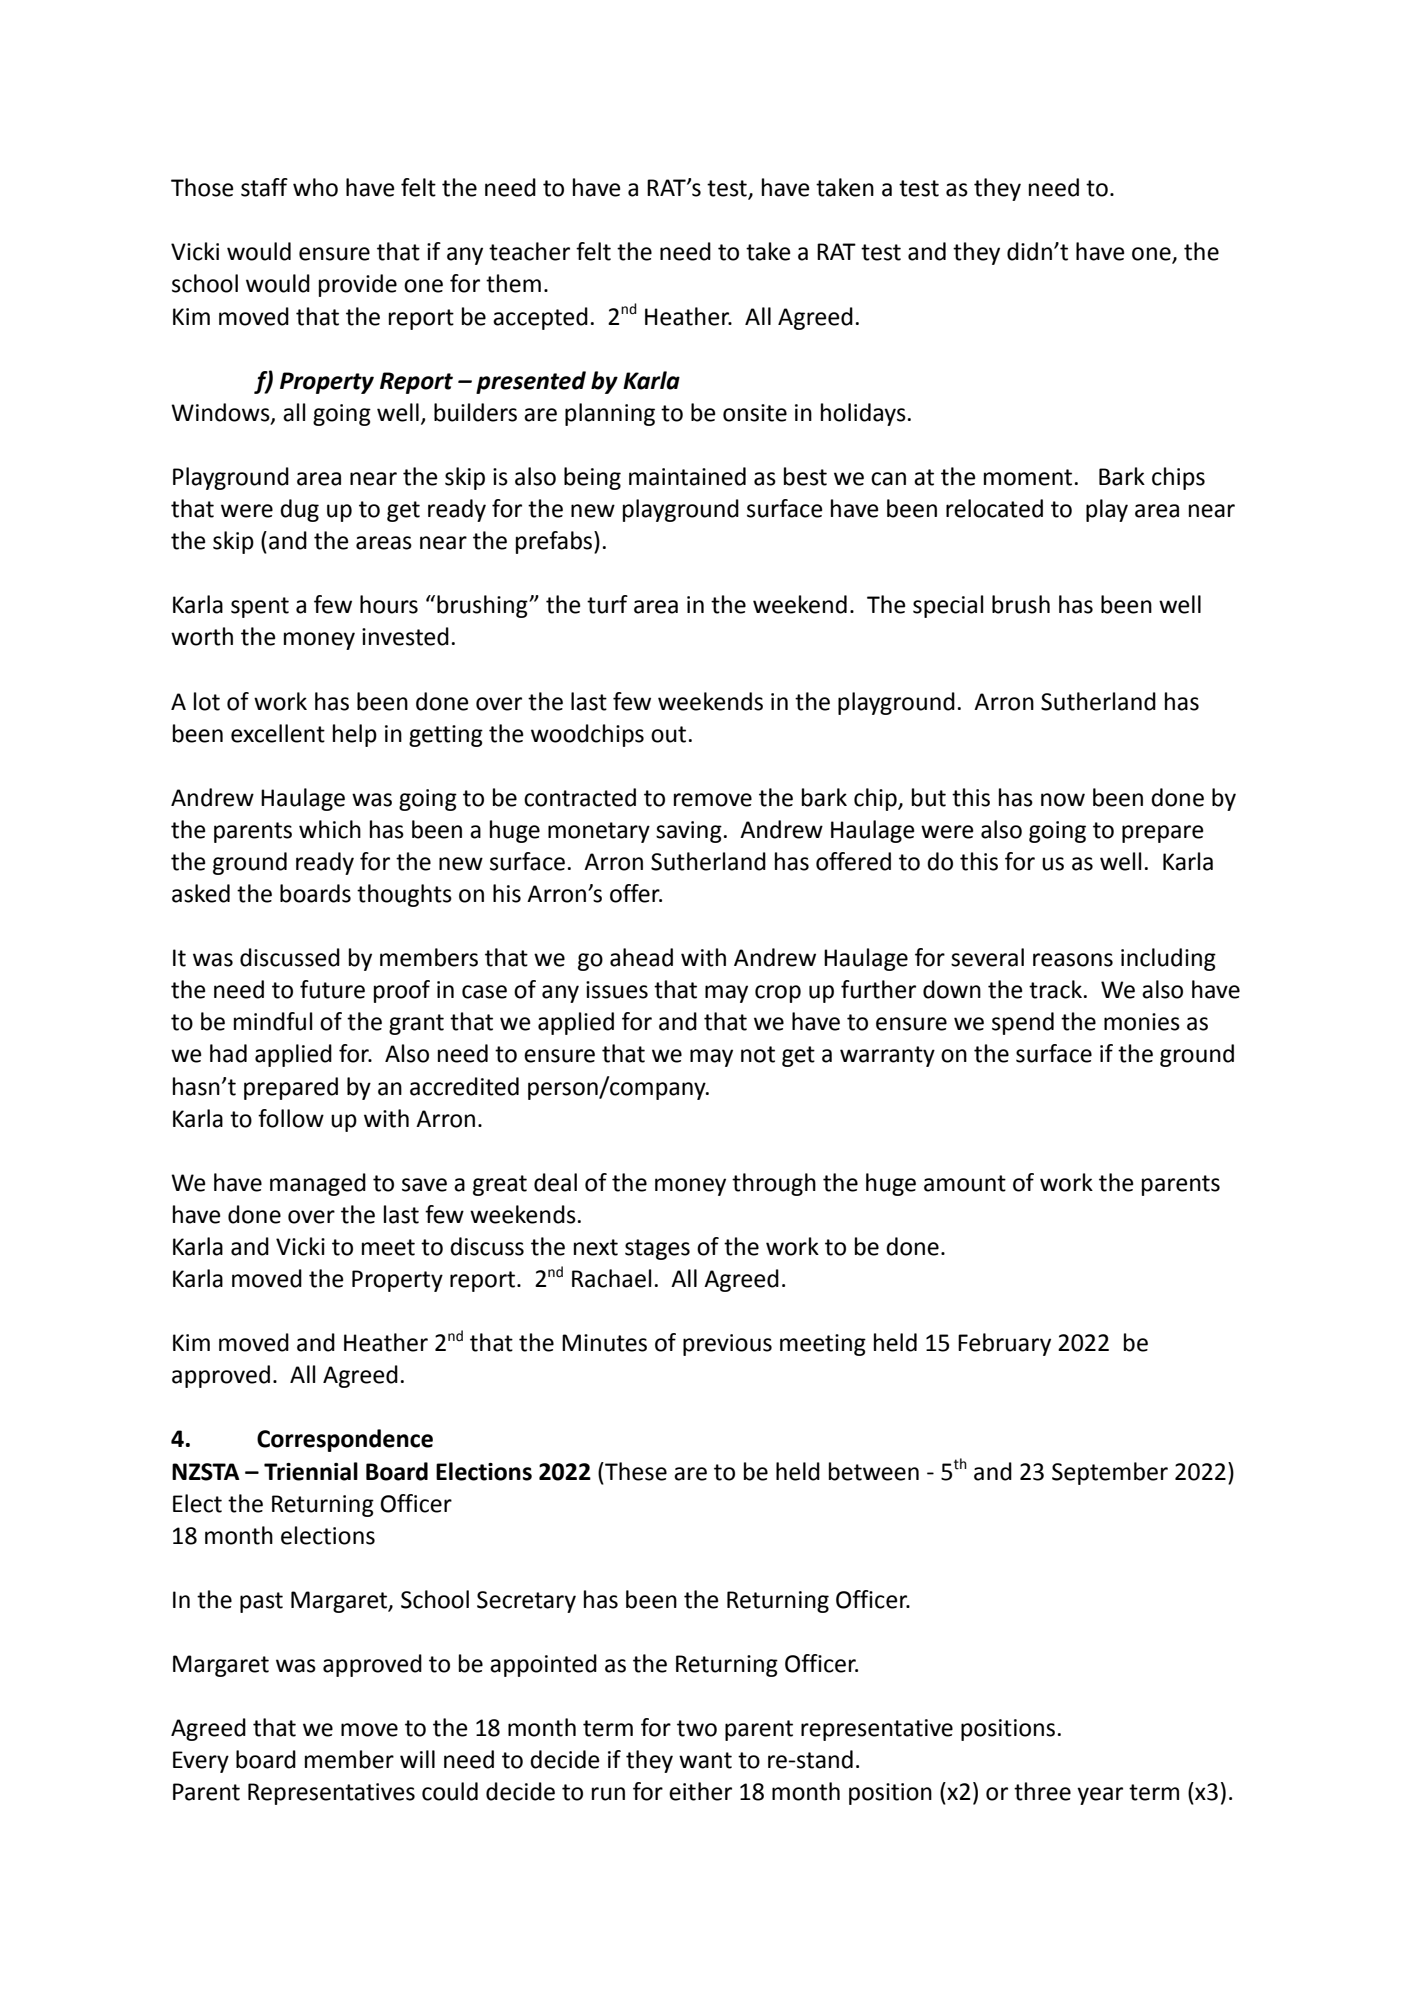 The height and width of the page is (2001, 1417). I want to click on ahead, so click(641, 957).
